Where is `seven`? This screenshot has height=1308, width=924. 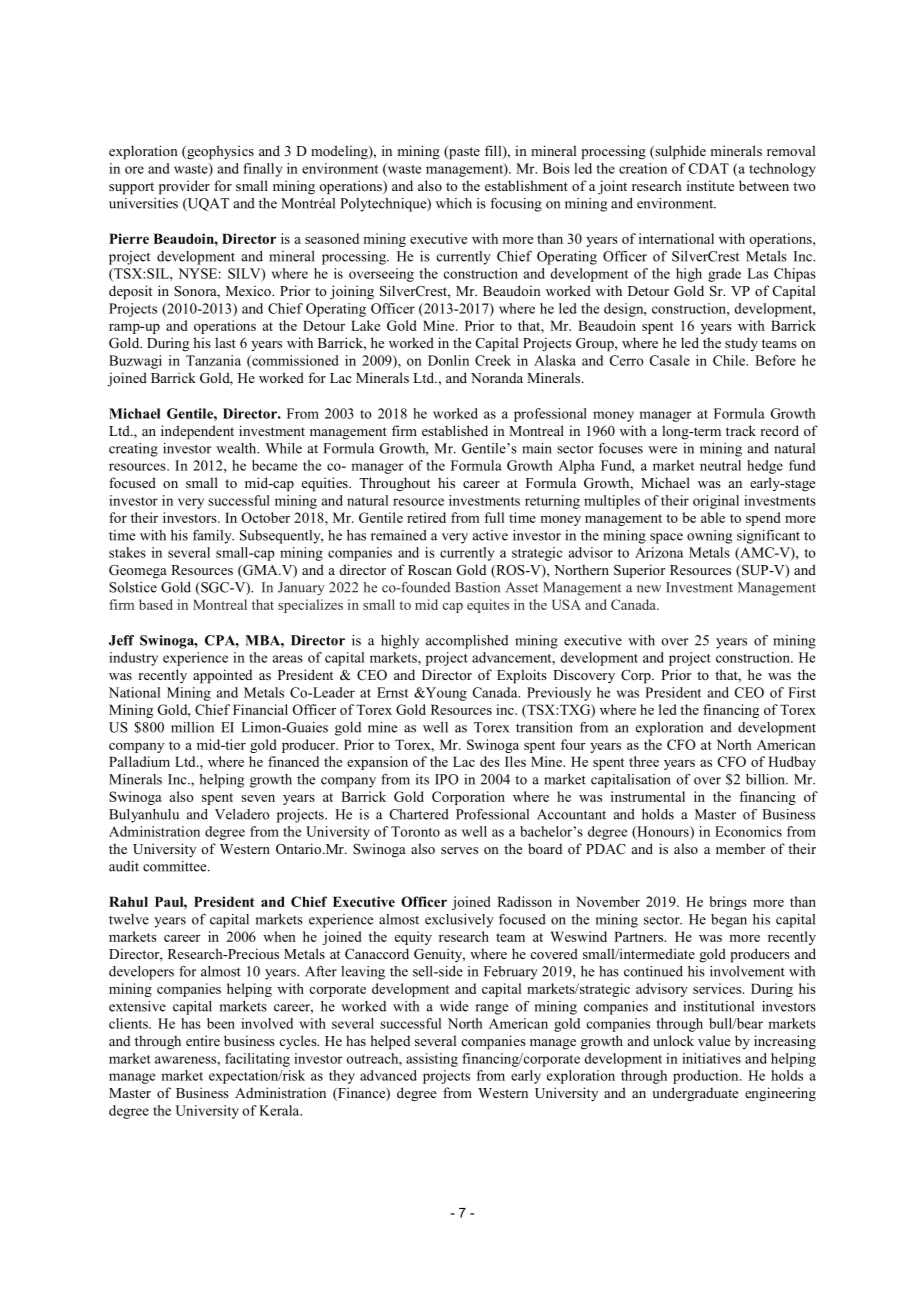
seven is located at coordinates (258, 798).
